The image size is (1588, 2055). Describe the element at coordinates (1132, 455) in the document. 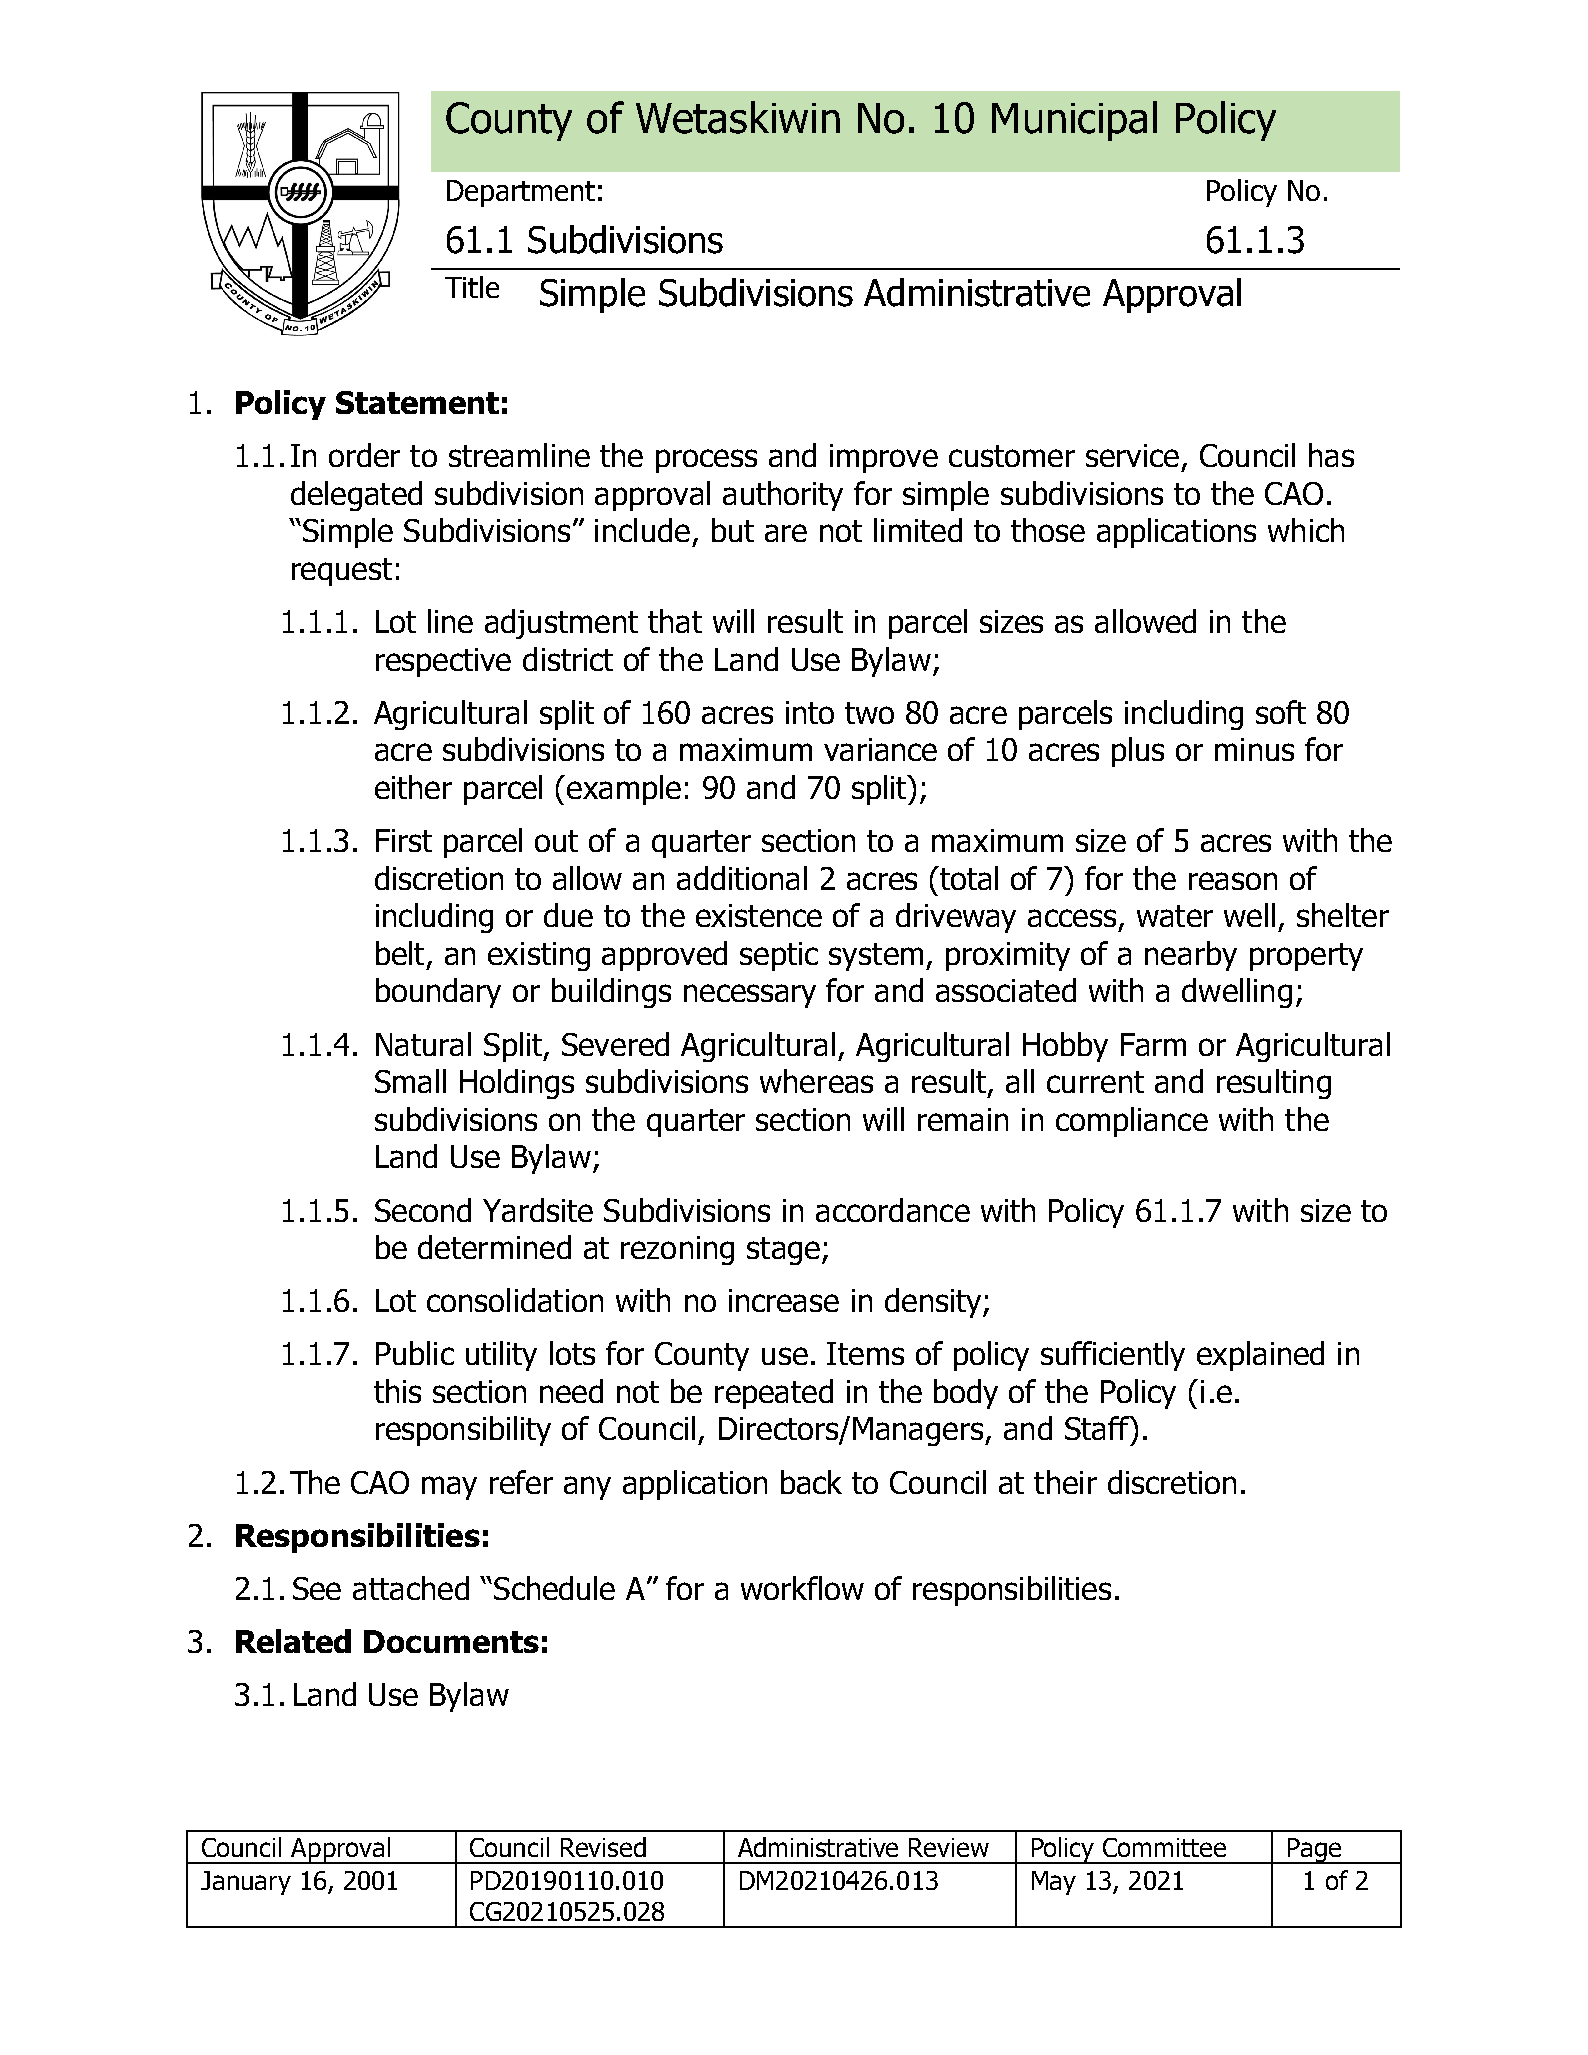

I see `service` at that location.
